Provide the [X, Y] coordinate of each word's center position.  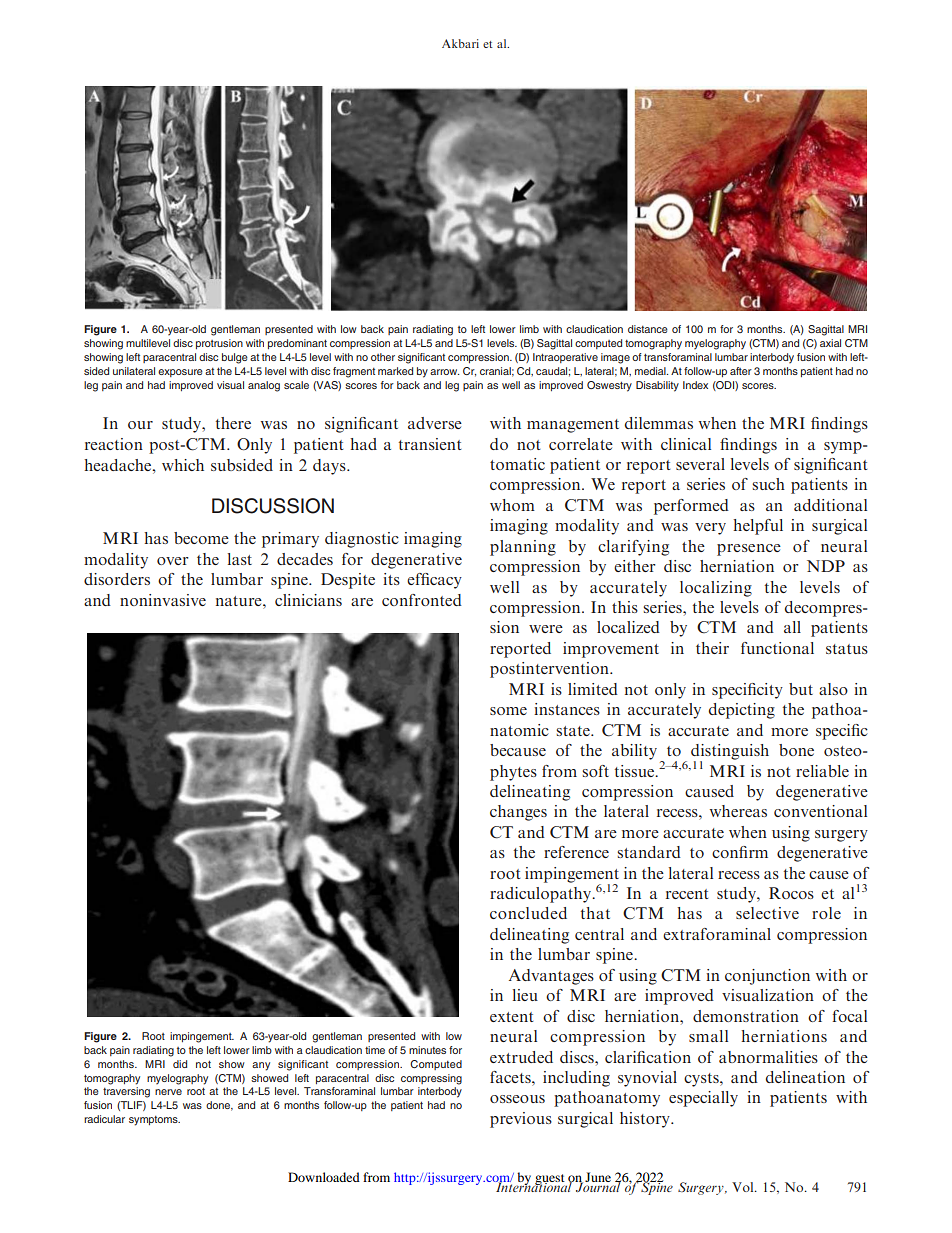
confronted [422, 600]
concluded [528, 913]
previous [521, 1120]
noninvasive [163, 600]
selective [767, 913]
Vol [744, 1187]
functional [777, 648]
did [180, 1064]
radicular [104, 1119]
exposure [180, 373]
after [741, 371]
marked [395, 371]
